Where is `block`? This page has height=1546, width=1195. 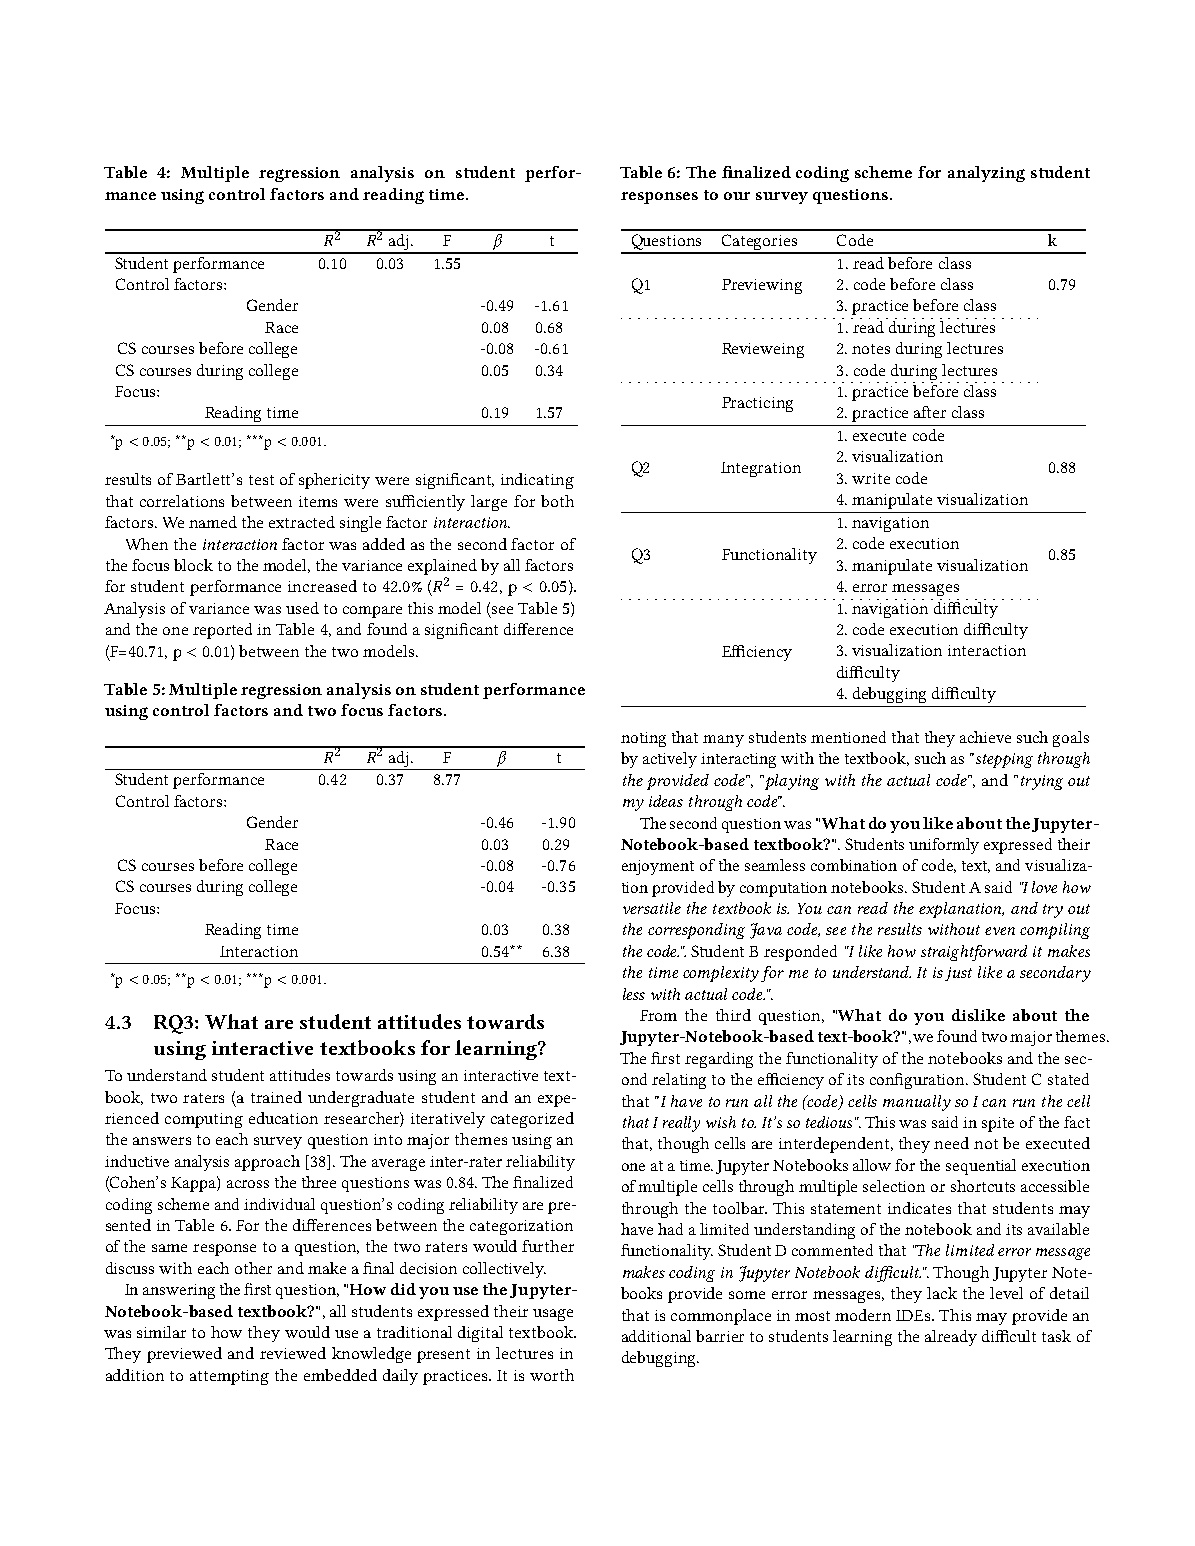 block is located at coordinates (193, 565).
